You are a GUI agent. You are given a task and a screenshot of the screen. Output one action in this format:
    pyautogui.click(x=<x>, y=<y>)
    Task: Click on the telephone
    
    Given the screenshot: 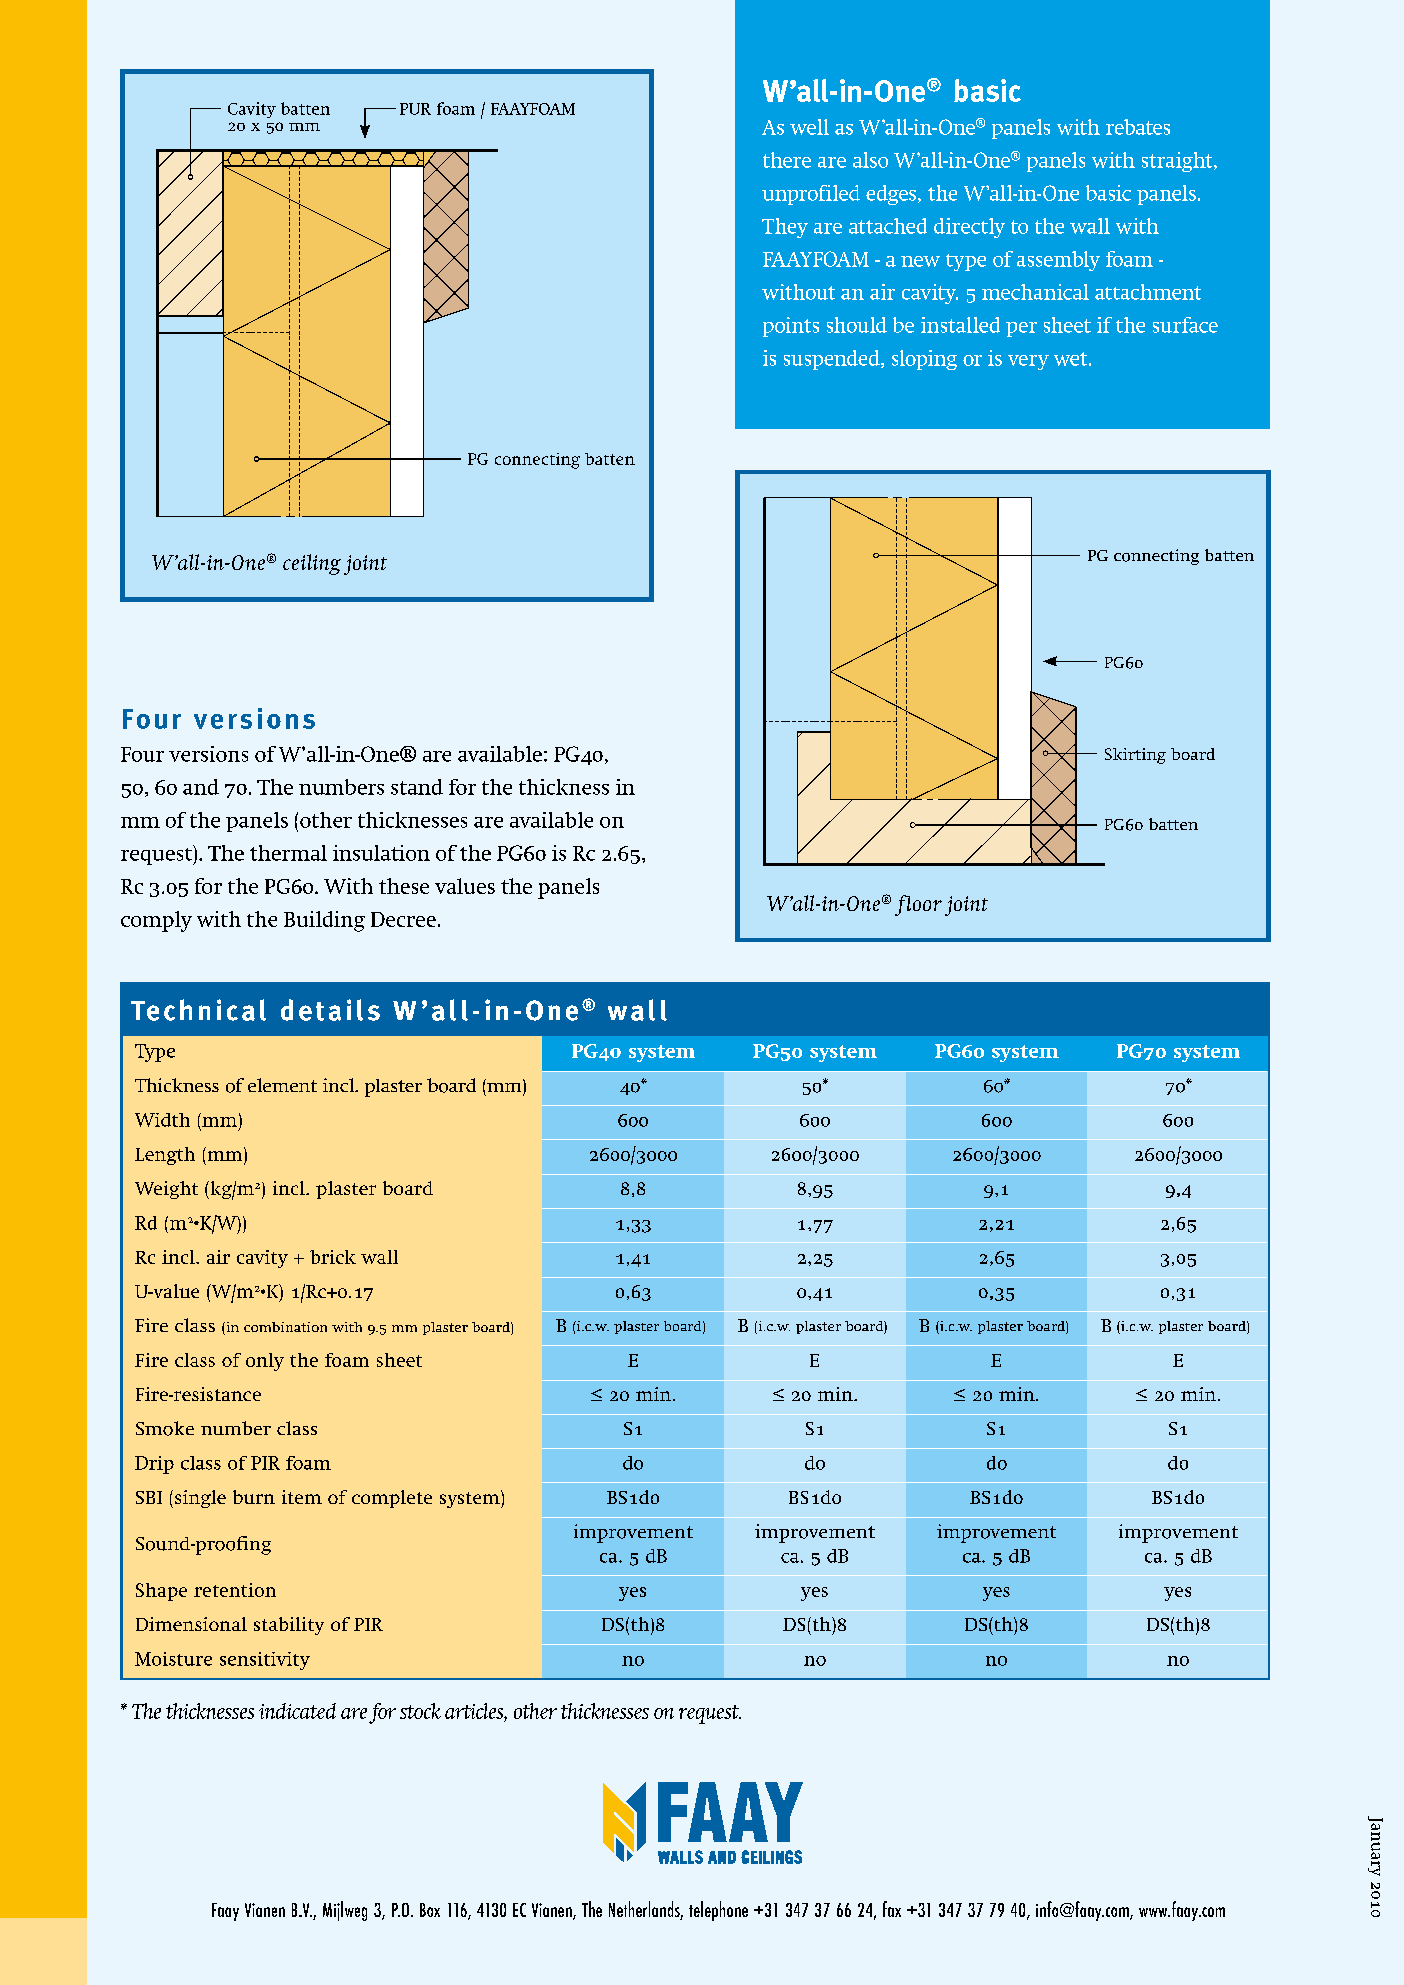 What is the action you would take?
    pyautogui.click(x=718, y=1911)
